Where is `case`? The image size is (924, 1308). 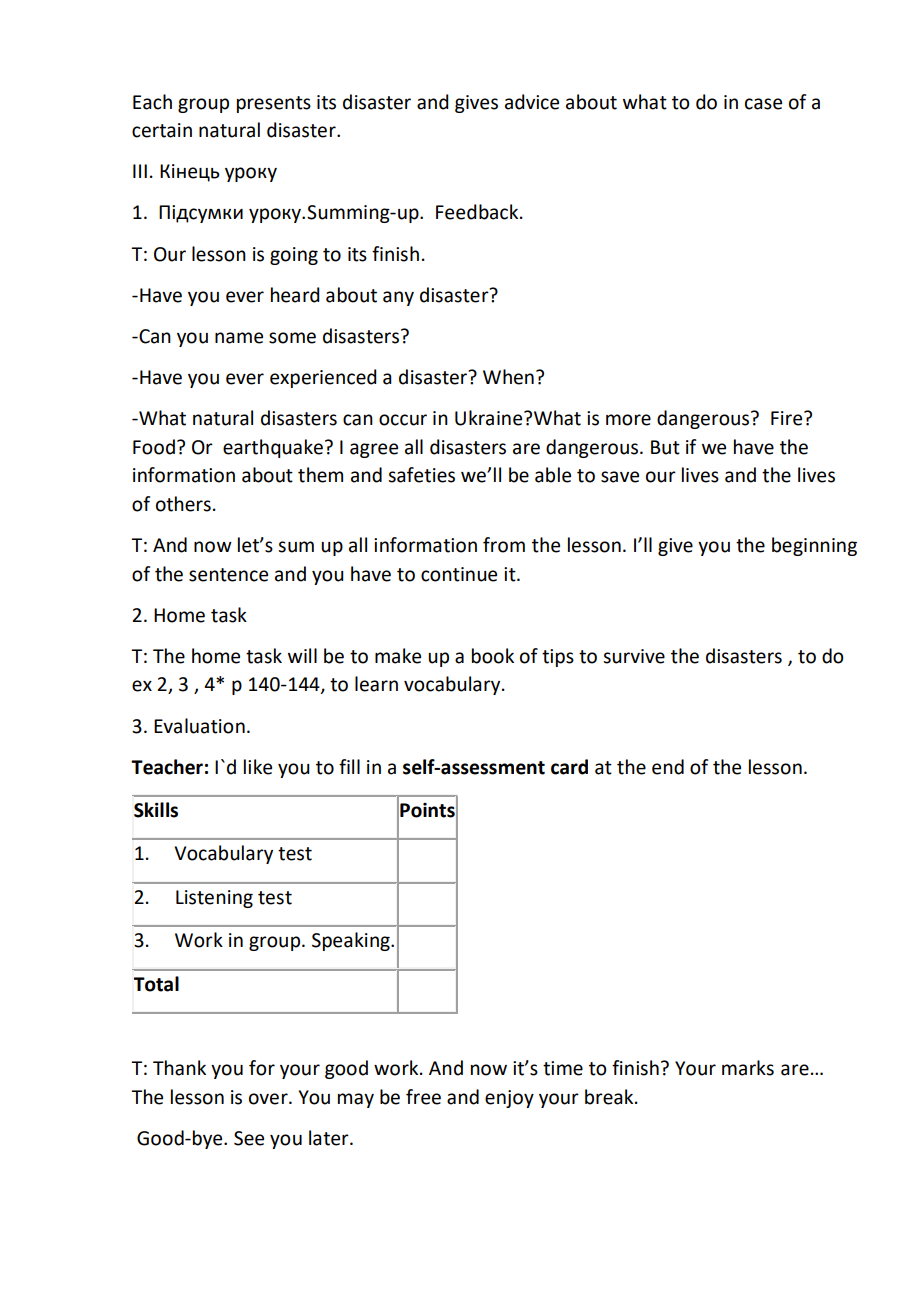 case is located at coordinates (763, 104).
